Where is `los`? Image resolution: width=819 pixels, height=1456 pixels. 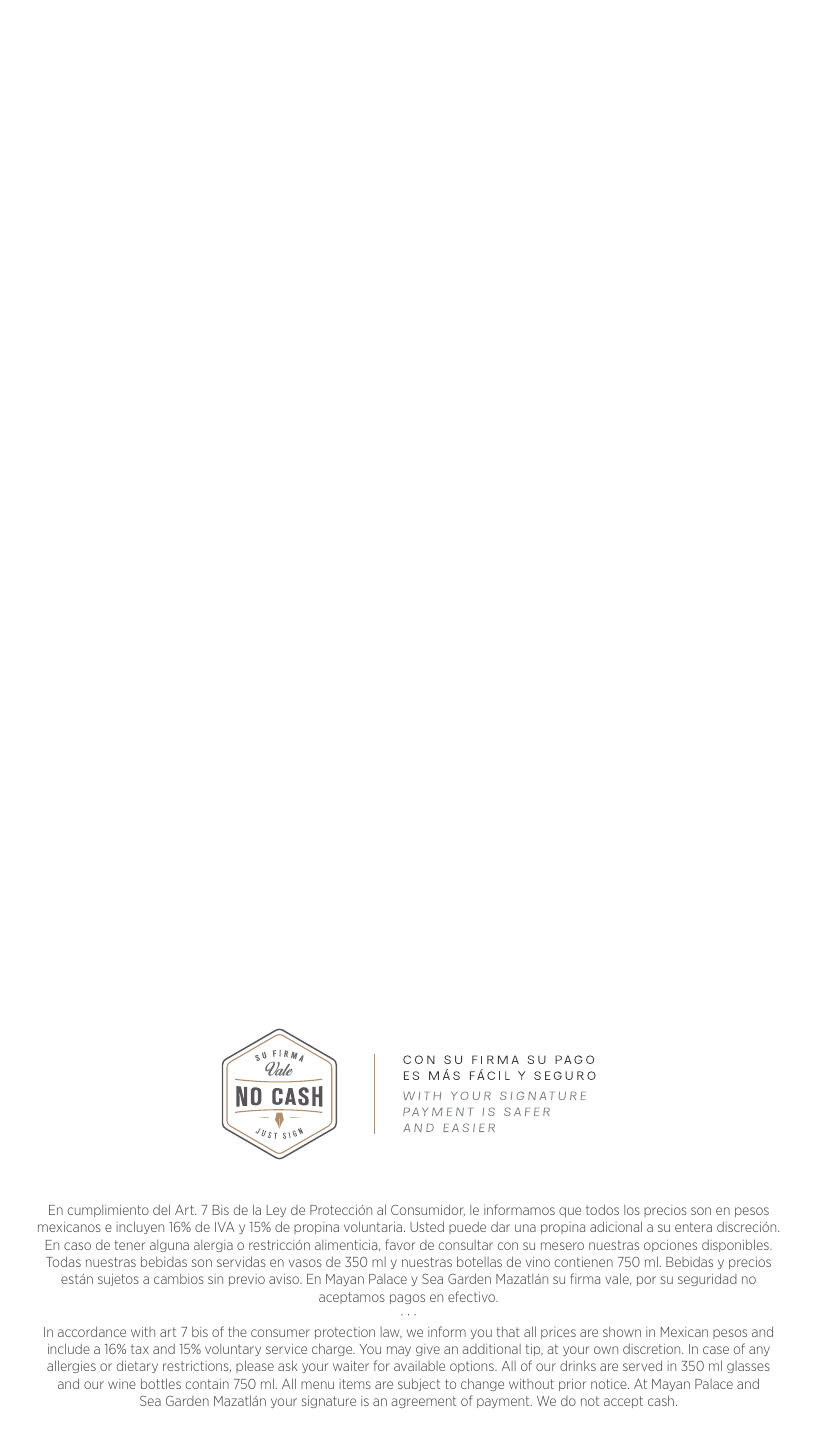
los is located at coordinates (632, 1210).
